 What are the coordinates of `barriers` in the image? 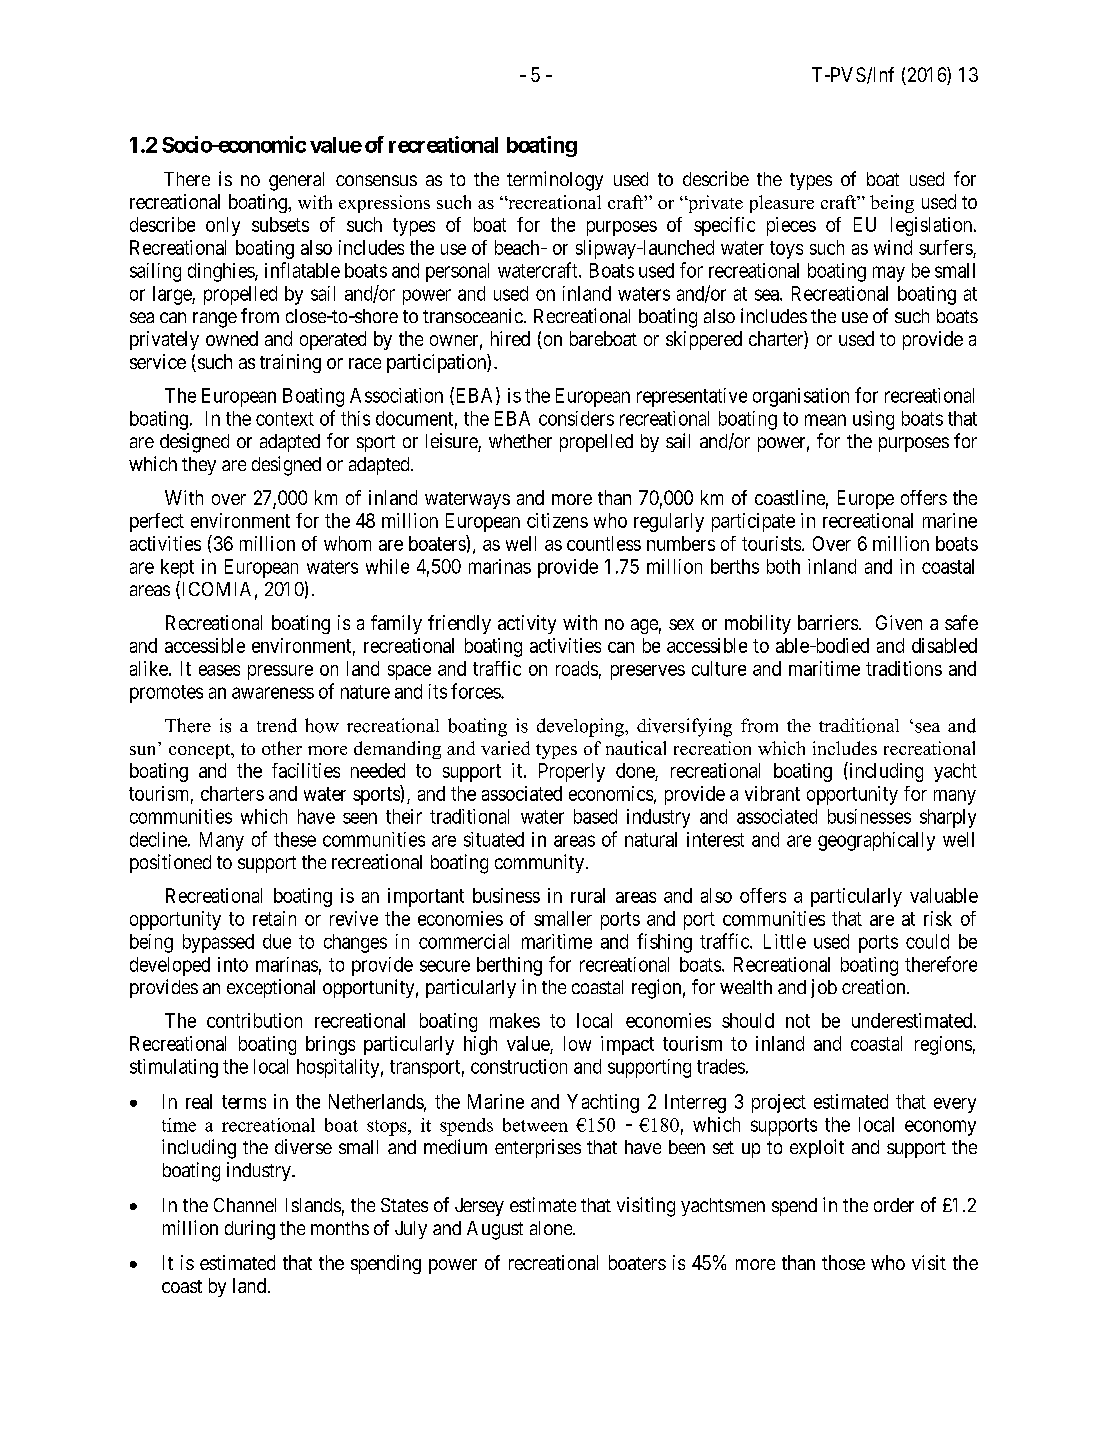 It's located at (828, 622).
